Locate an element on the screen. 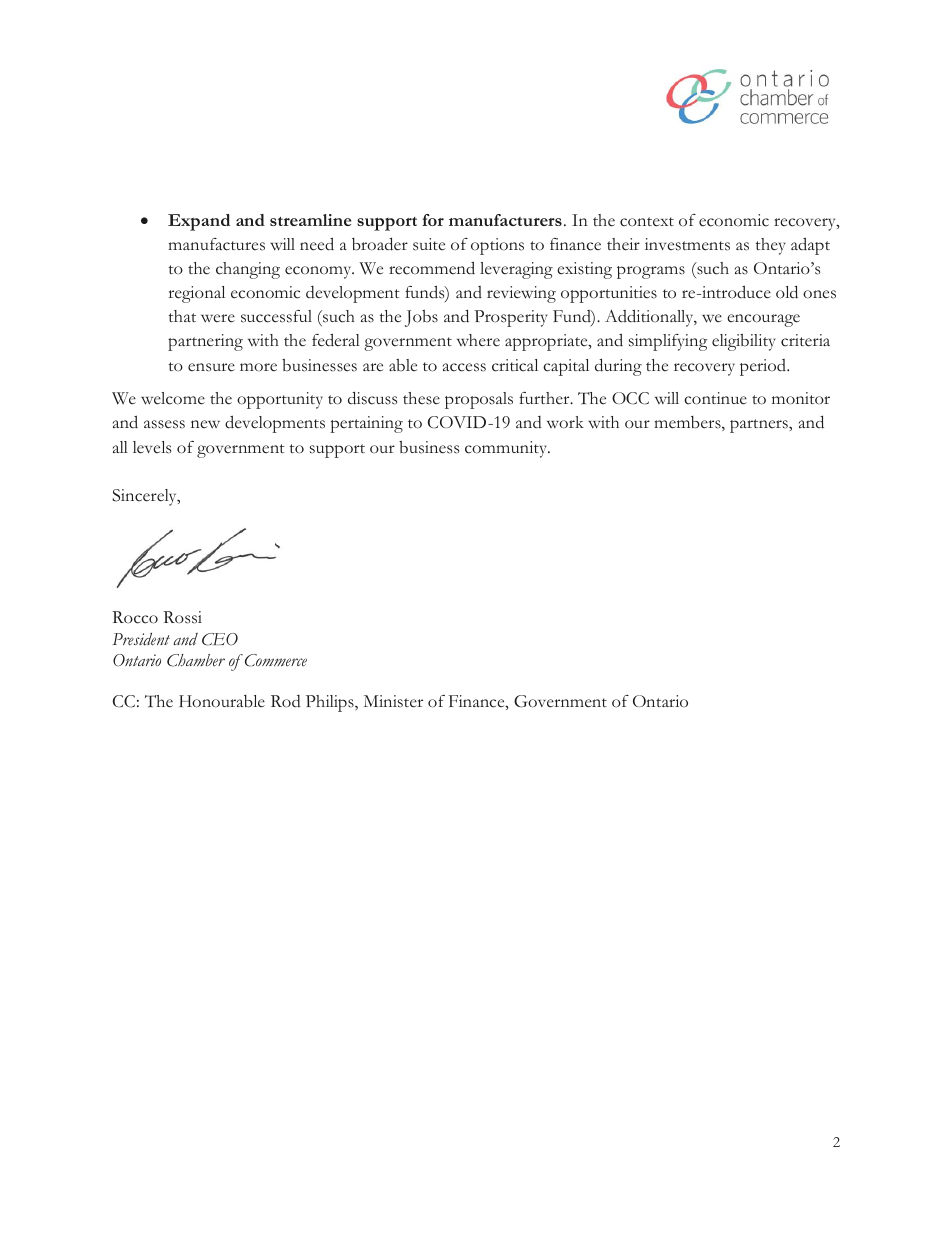  options is located at coordinates (497, 246).
